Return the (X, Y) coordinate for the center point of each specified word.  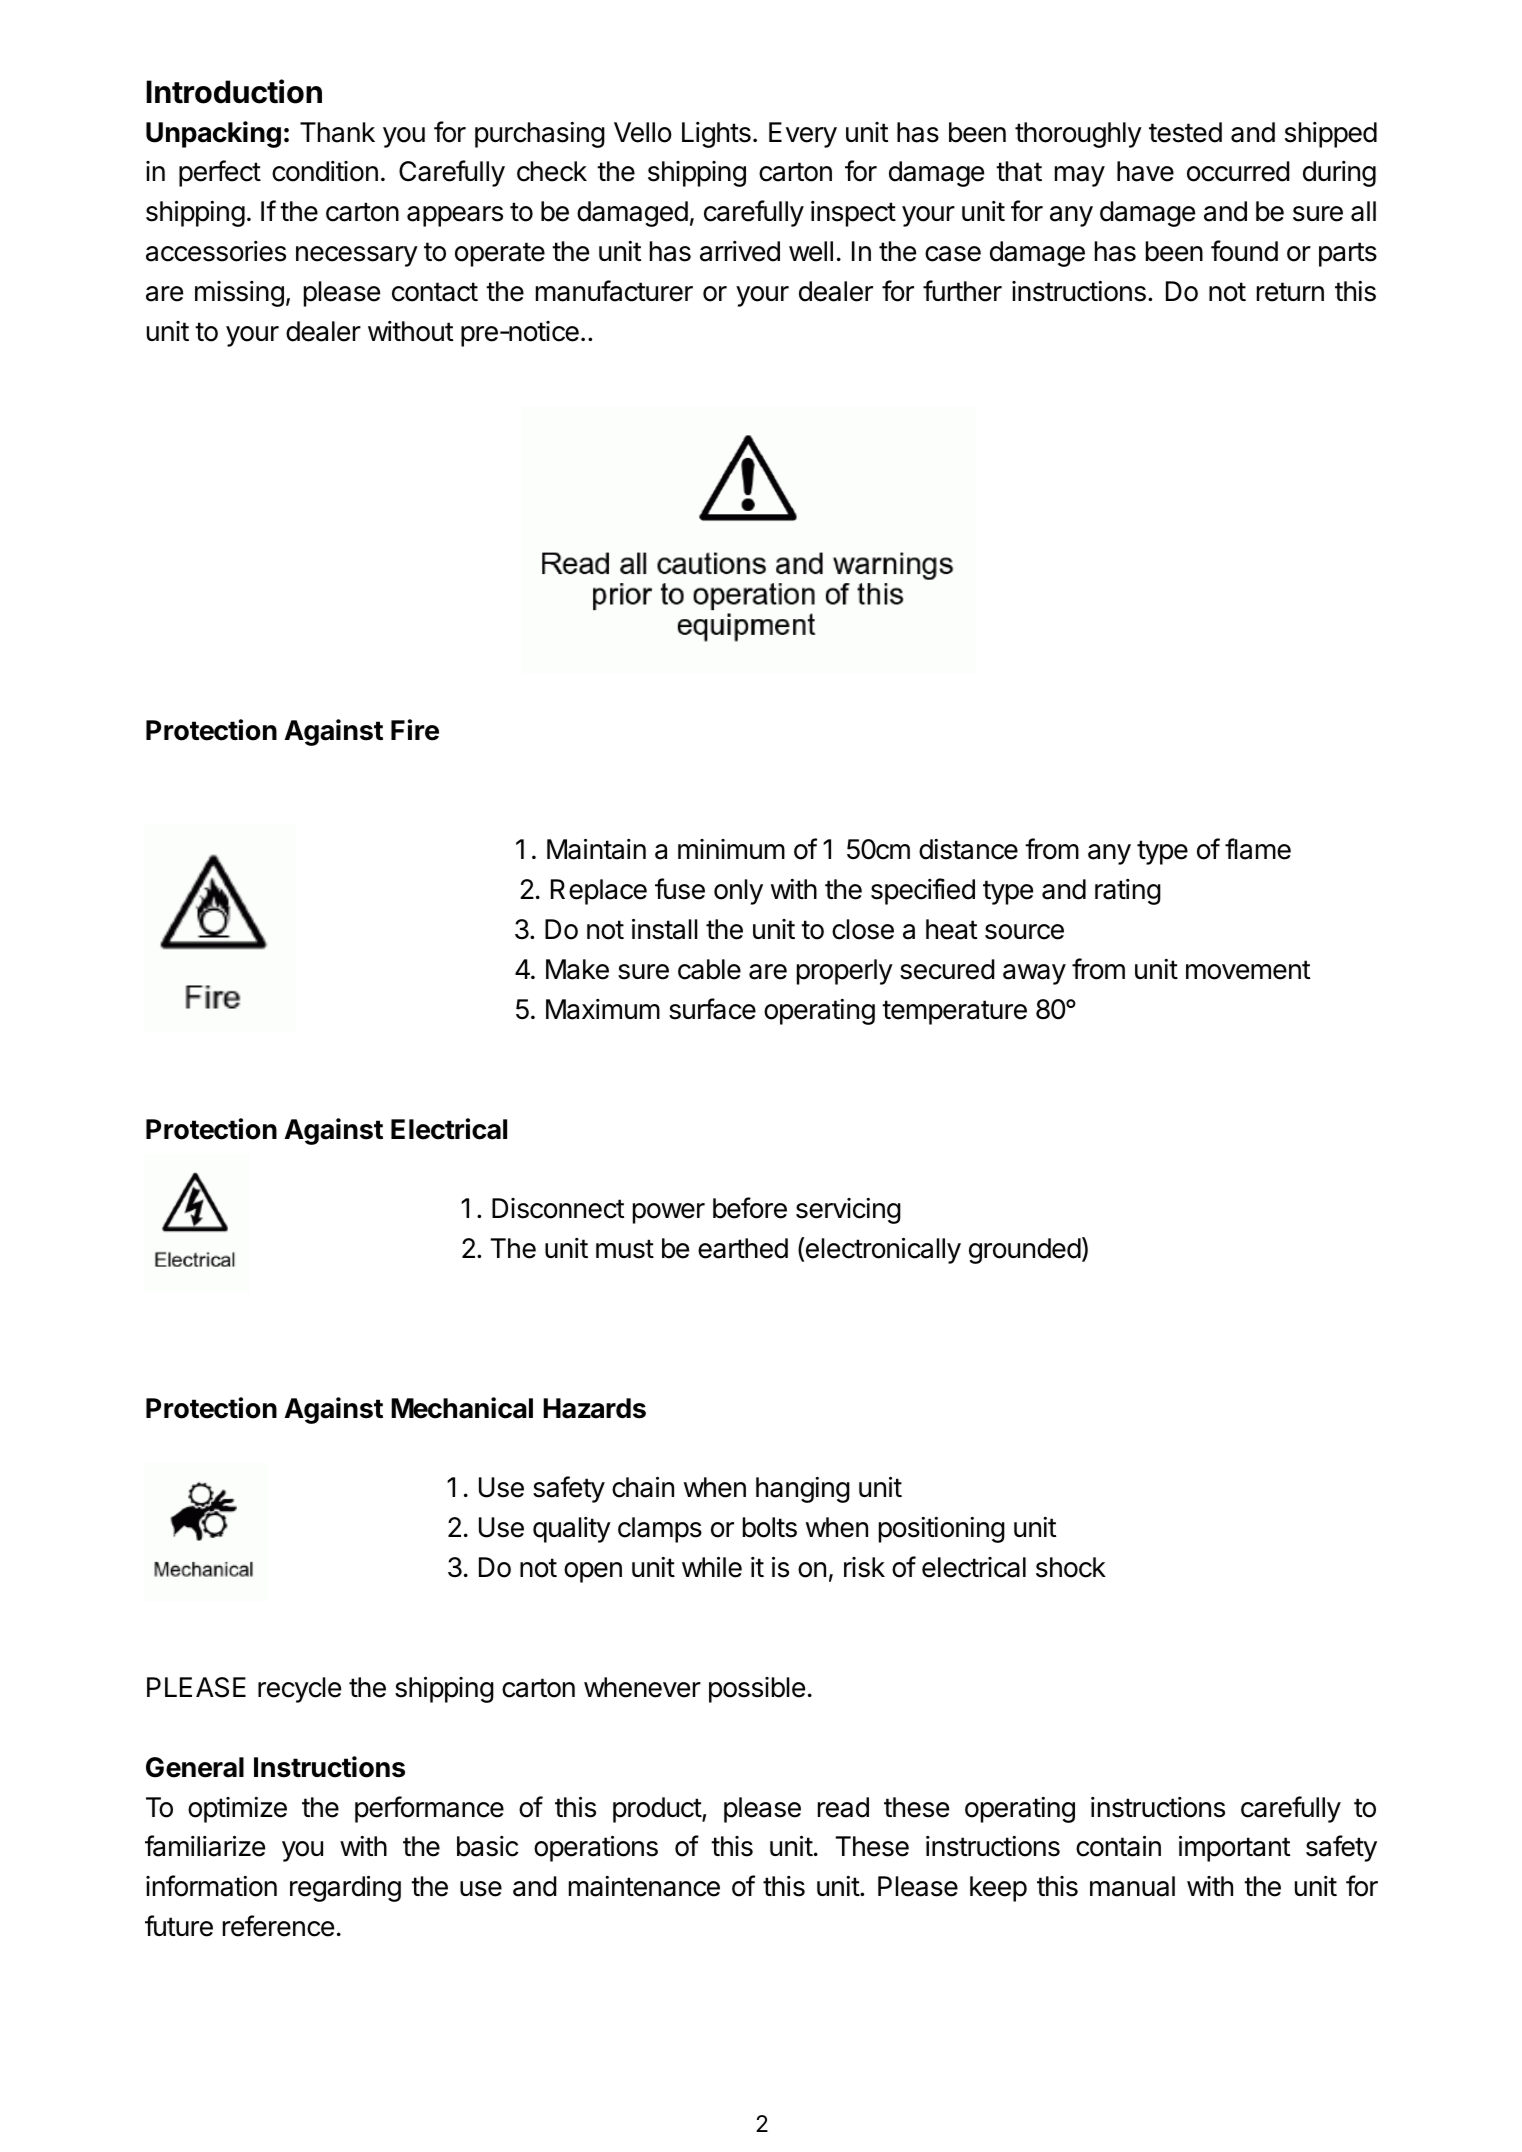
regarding (345, 1888)
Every (803, 135)
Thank (337, 132)
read (843, 1807)
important (1234, 1848)
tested (1185, 132)
